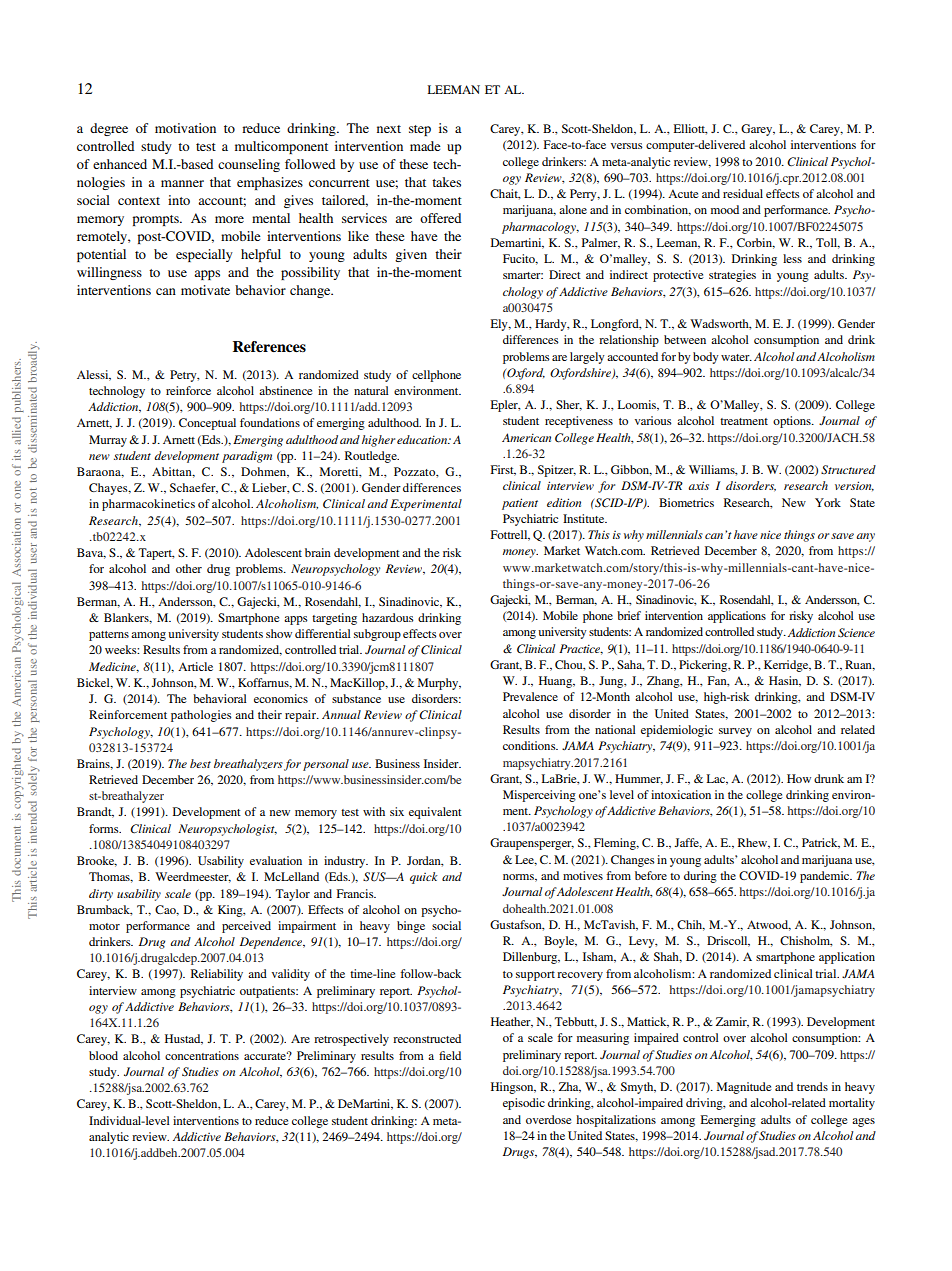 The height and width of the screenshot is (1271, 952). Describe the element at coordinates (698, 485) in the screenshot. I see `axis` at that location.
